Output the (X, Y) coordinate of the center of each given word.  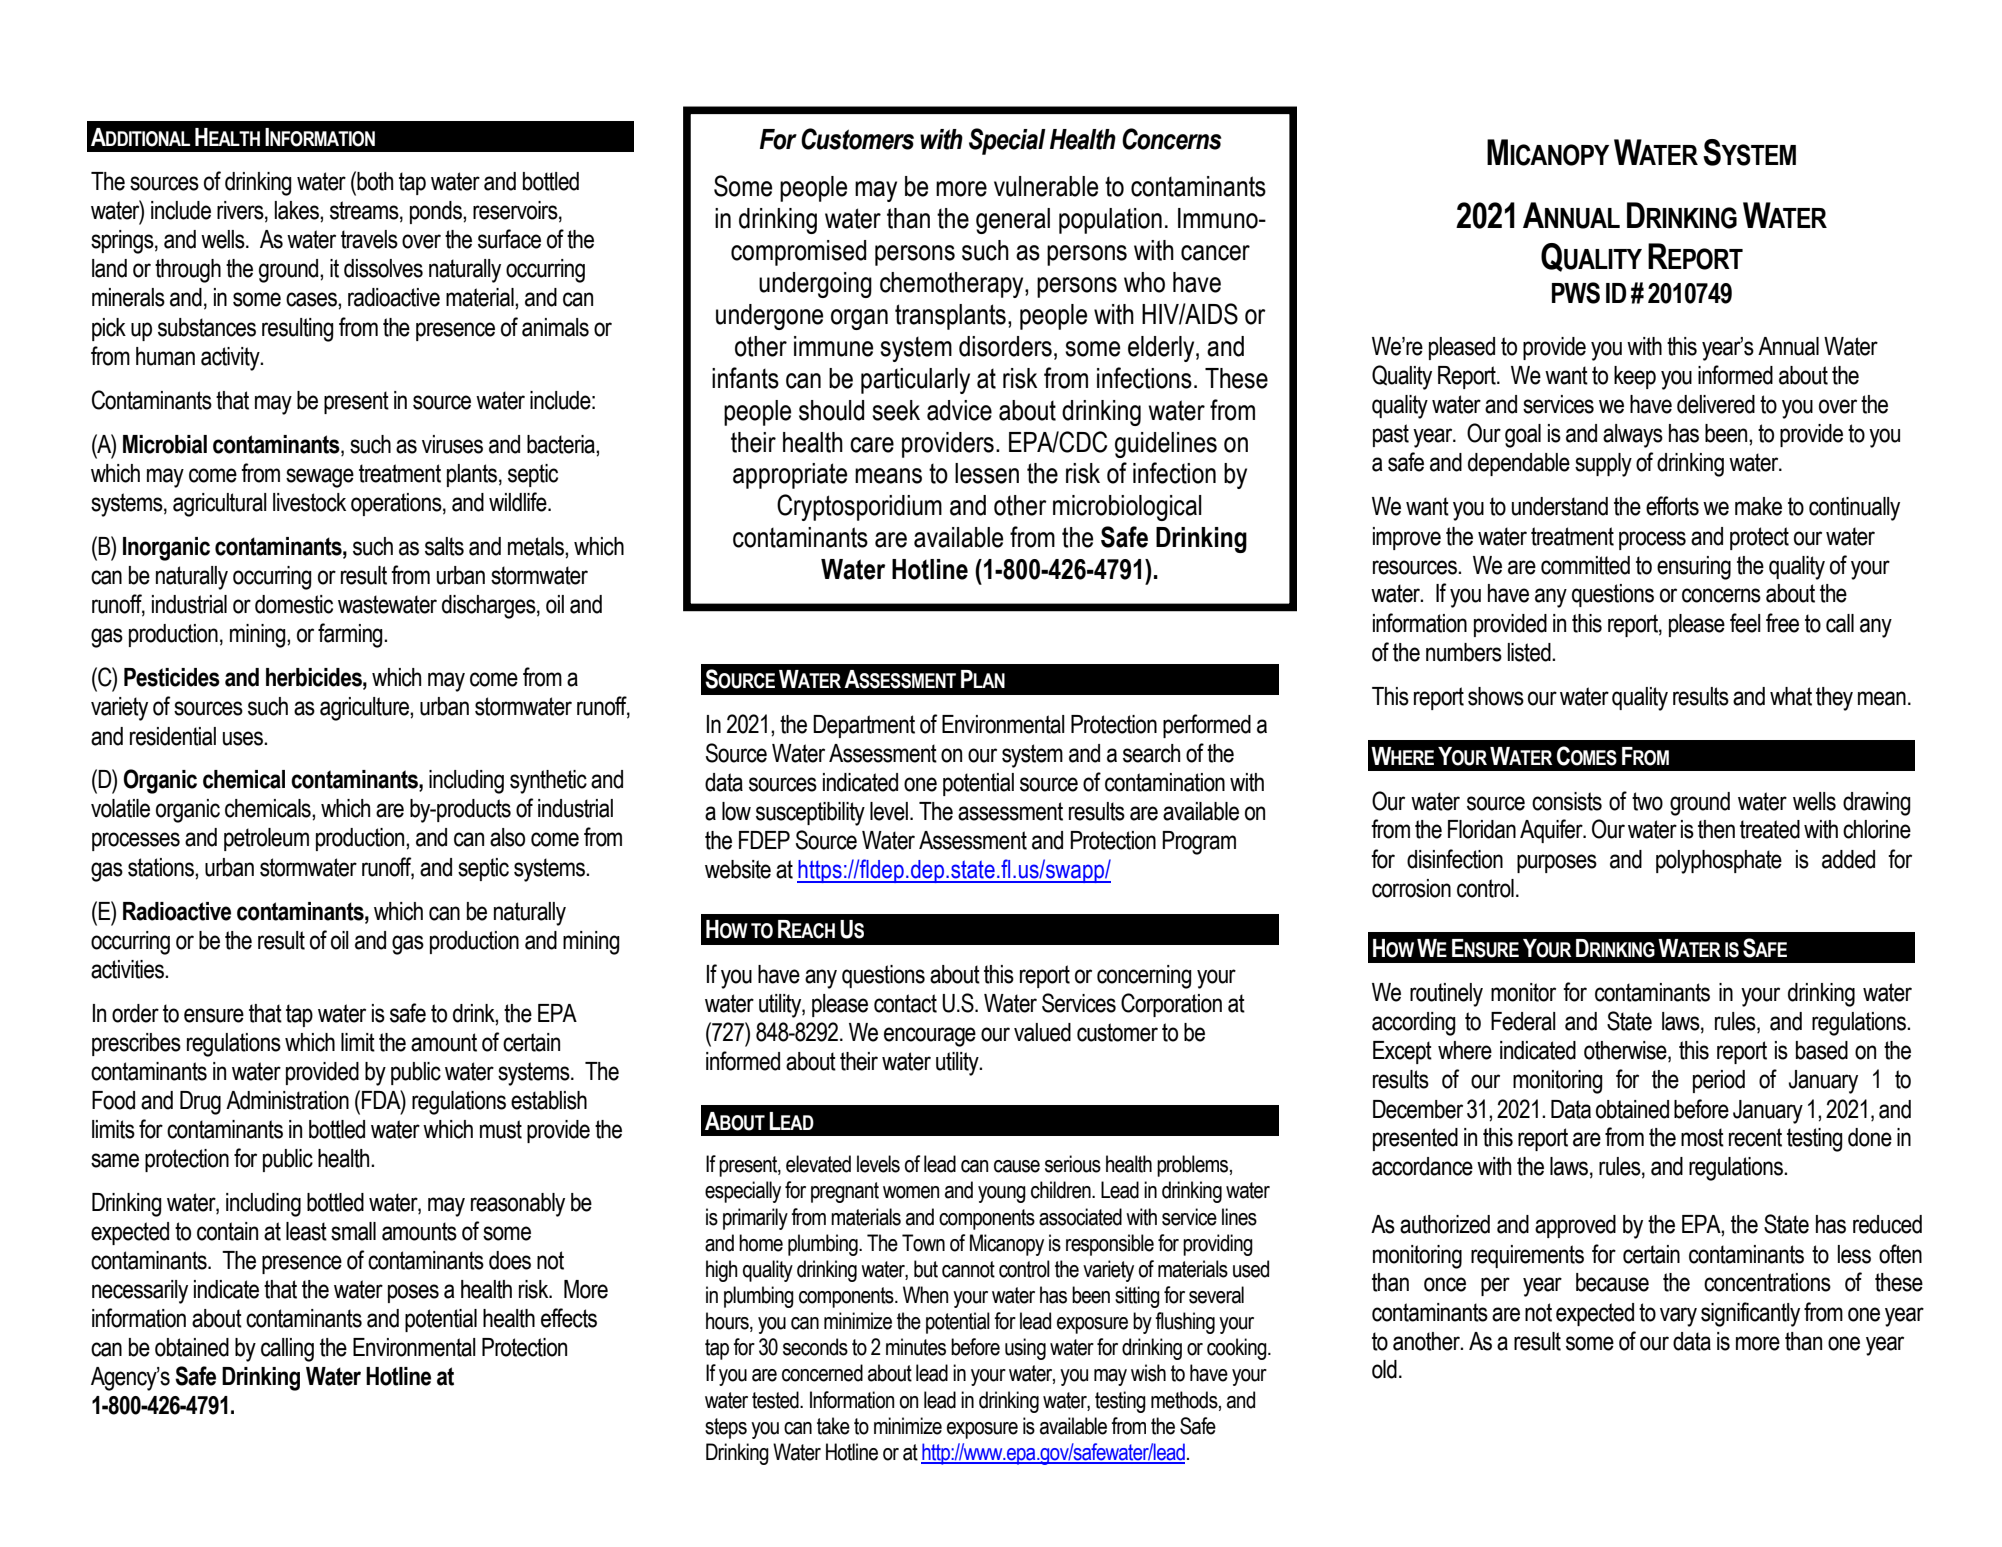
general (1013, 221)
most (1702, 1137)
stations (162, 867)
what (1791, 696)
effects (569, 1318)
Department (864, 726)
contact (905, 1003)
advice (959, 410)
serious (1073, 1164)
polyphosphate (1719, 862)
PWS (1576, 293)
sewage (320, 478)
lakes (298, 210)
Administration (287, 1100)
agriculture (365, 709)
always (1633, 436)
